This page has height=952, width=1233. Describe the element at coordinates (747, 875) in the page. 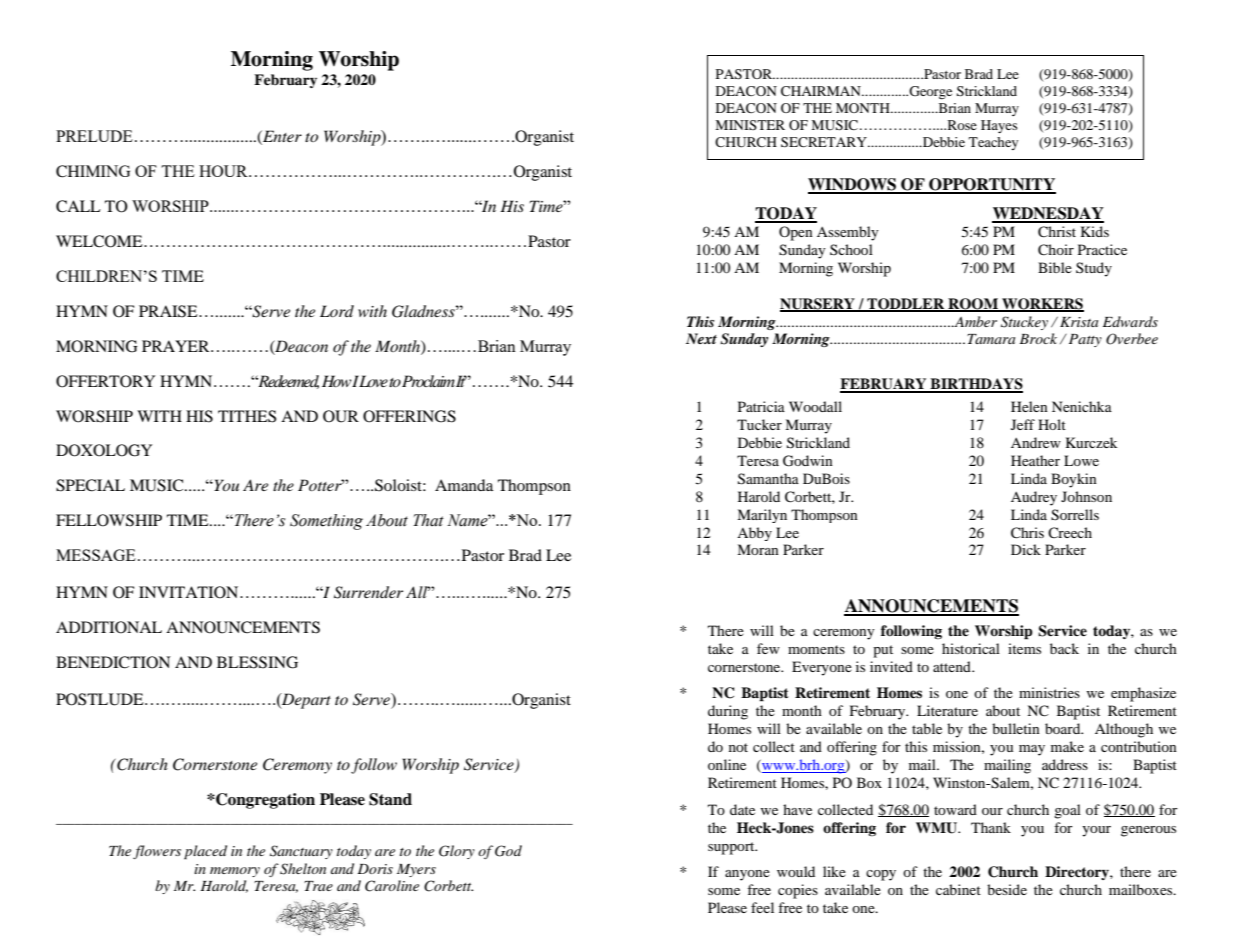

I see `anyone` at that location.
